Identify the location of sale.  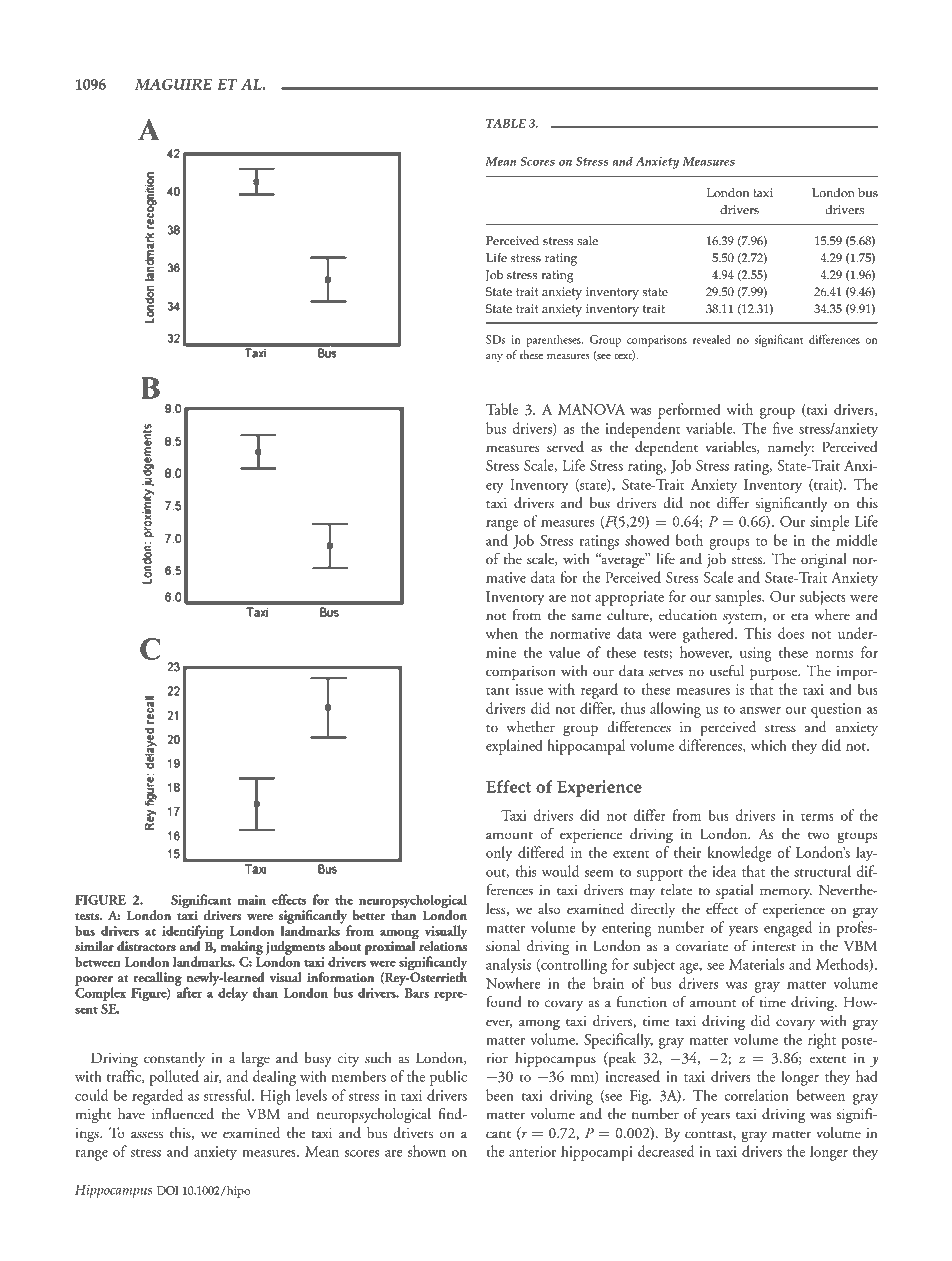
(587, 241).
